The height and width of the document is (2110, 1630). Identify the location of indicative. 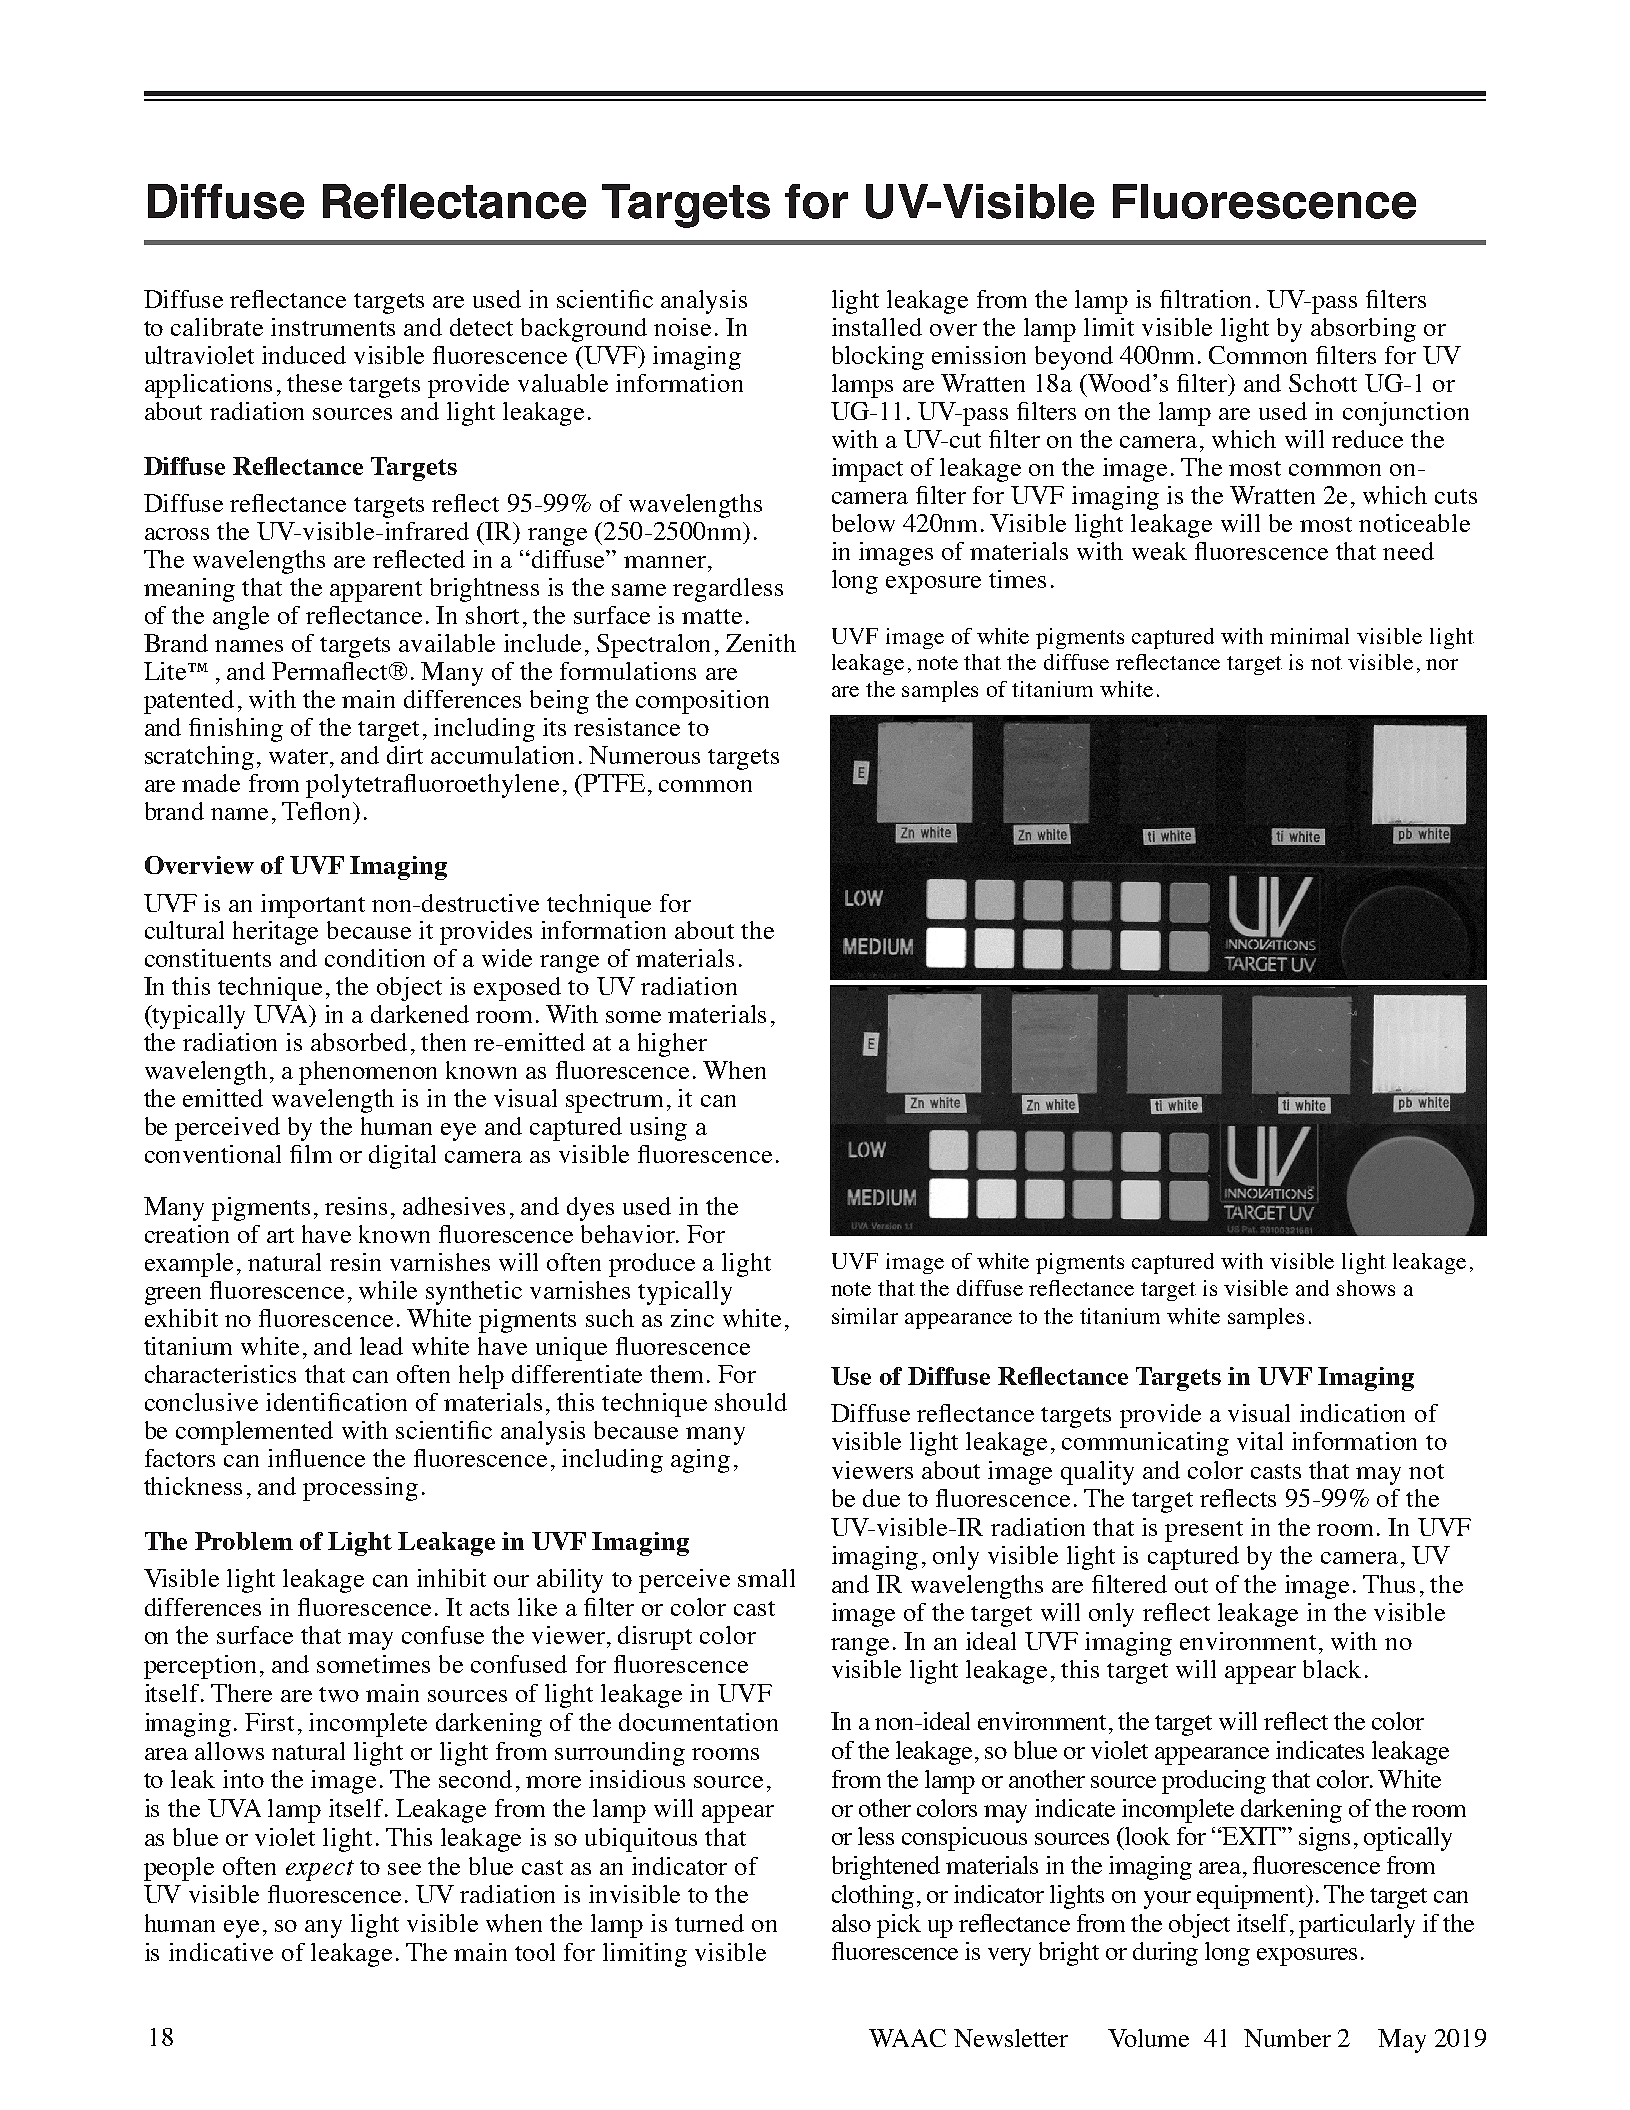
(221, 1952).
